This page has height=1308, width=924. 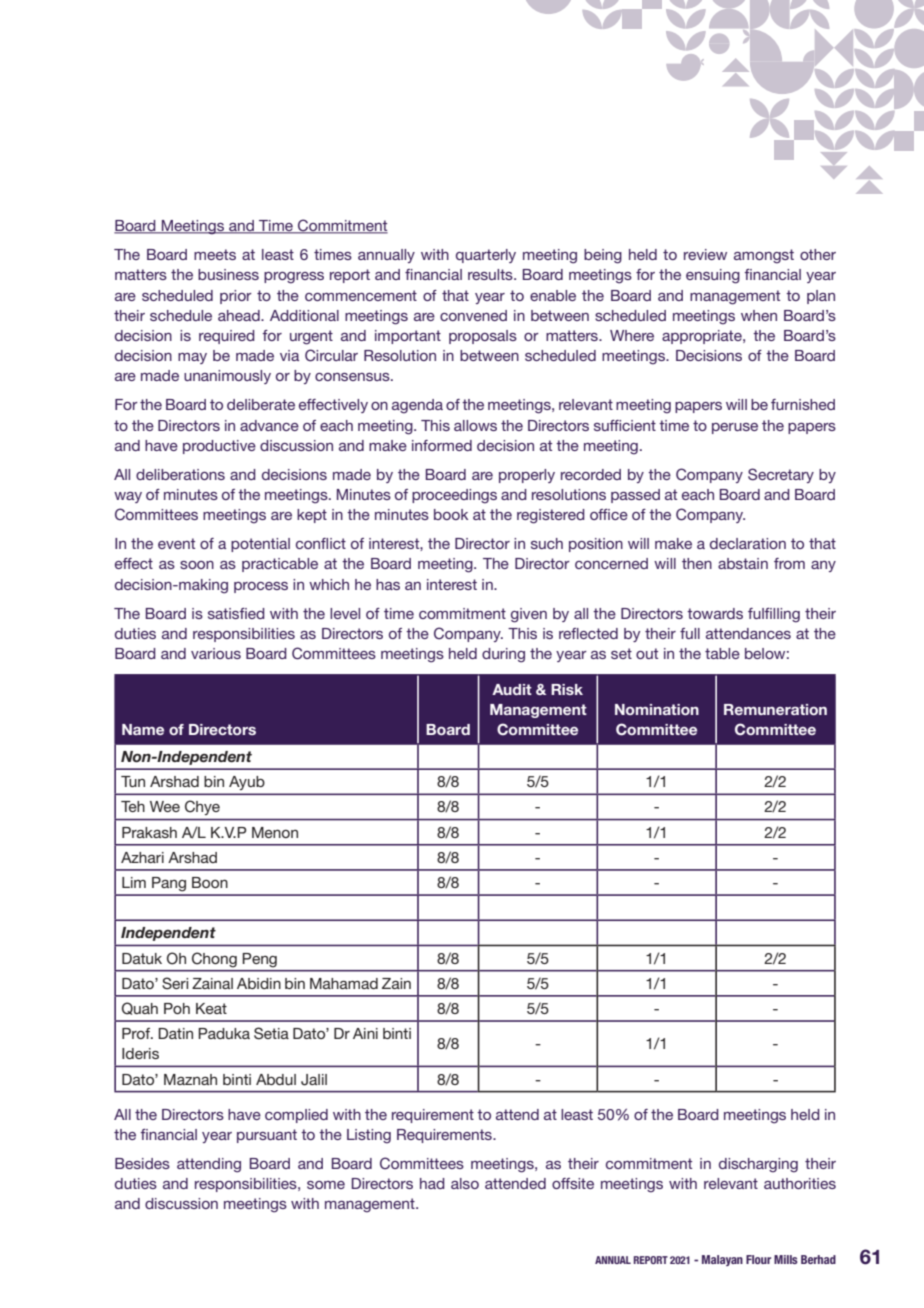 What do you see at coordinates (216, 653) in the page?
I see `various` at bounding box center [216, 653].
